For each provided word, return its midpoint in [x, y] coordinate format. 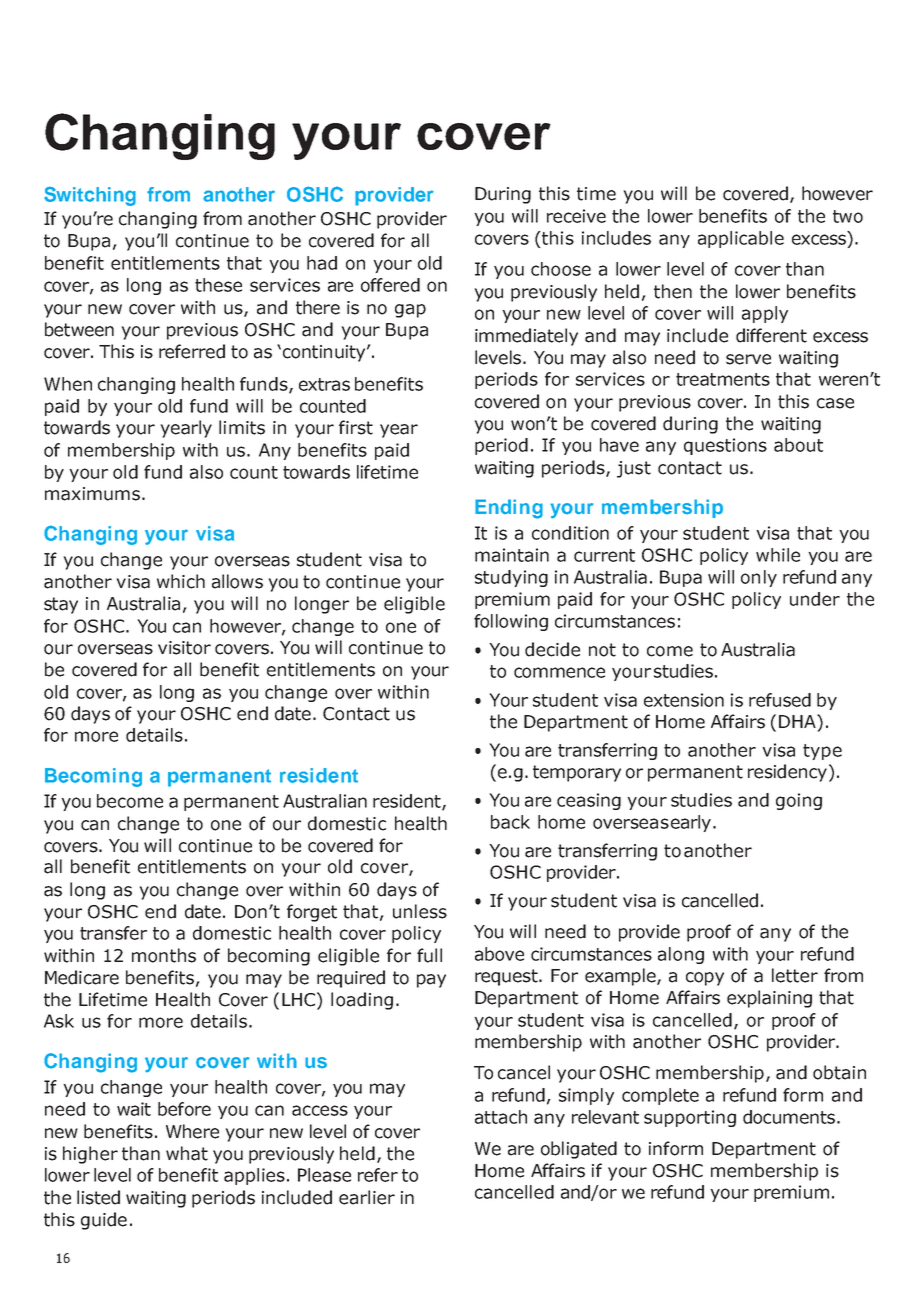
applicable [741, 239]
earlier [367, 1197]
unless [420, 911]
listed [98, 1197]
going [799, 801]
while [778, 555]
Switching [90, 196]
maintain [512, 555]
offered [390, 285]
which [181, 581]
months [164, 955]
